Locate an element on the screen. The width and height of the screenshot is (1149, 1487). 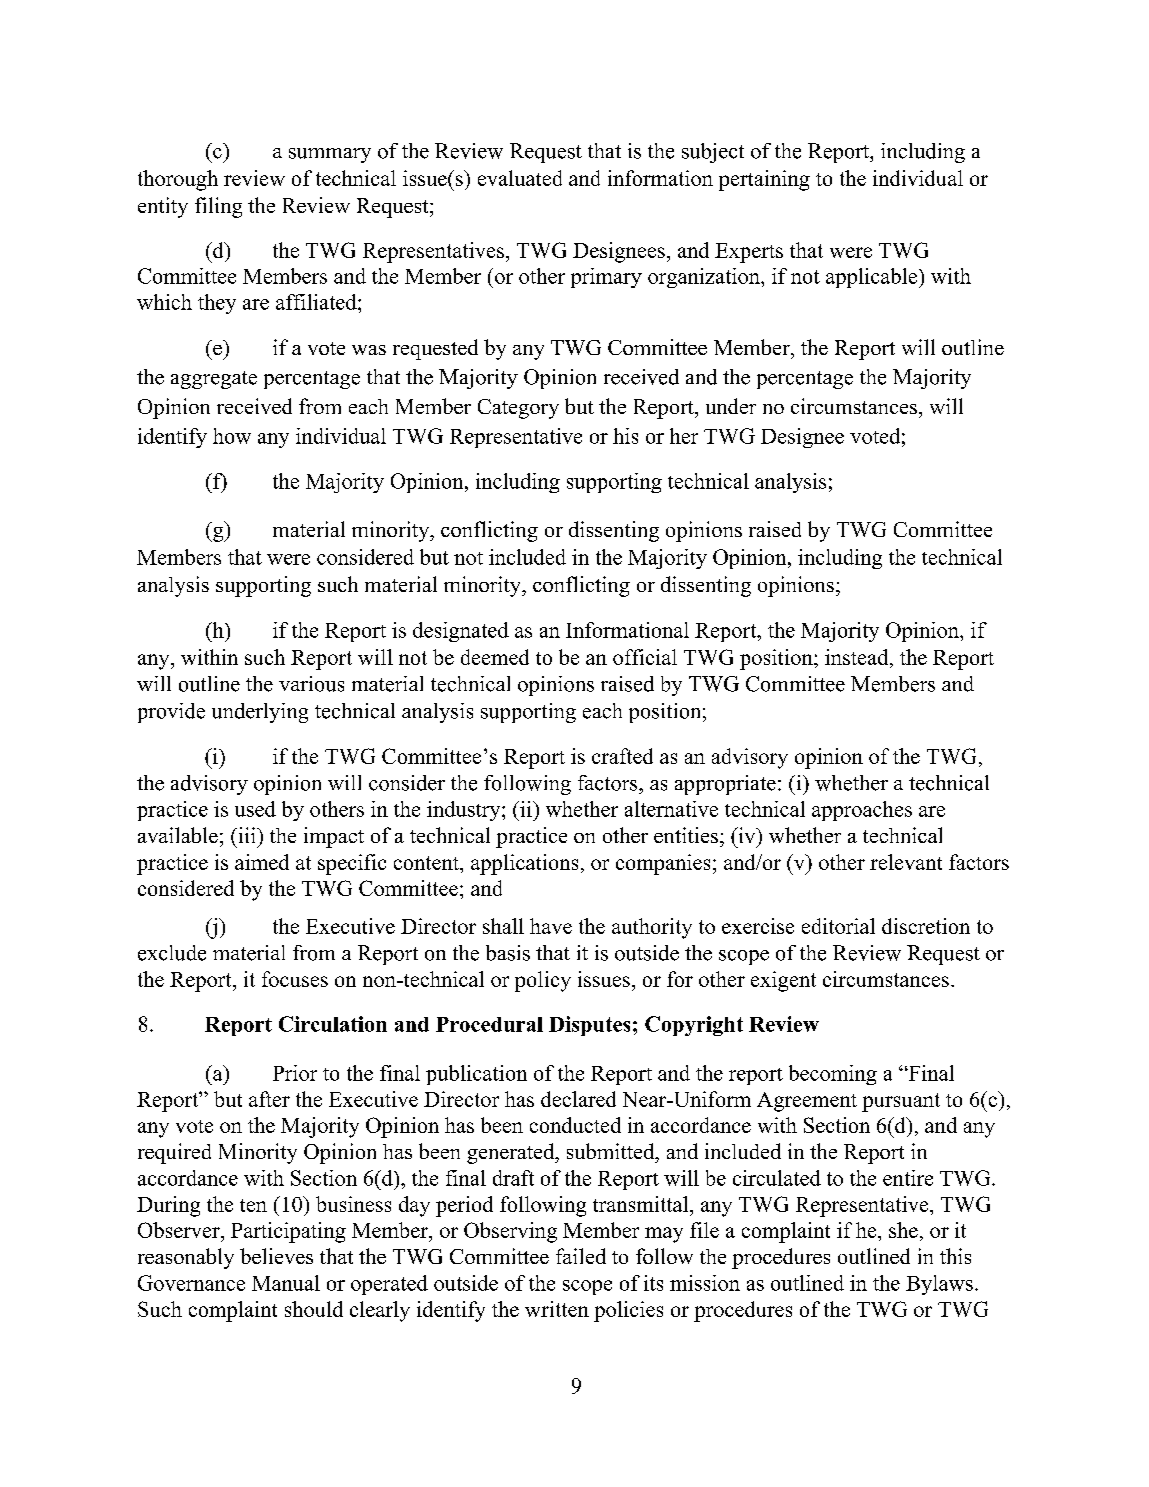
filing is located at coordinates (218, 207).
